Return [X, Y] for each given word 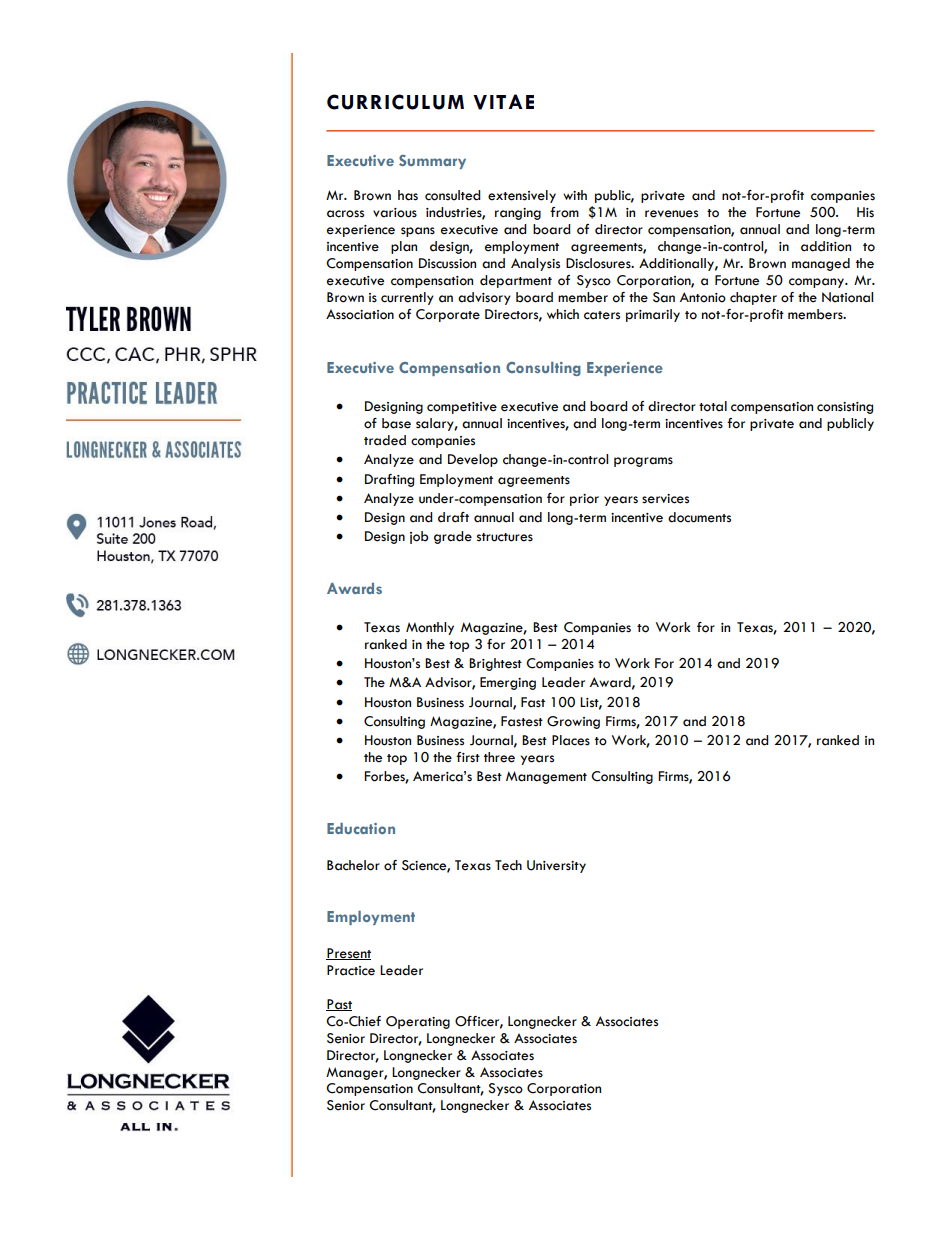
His [865, 212]
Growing [573, 722]
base [396, 423]
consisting [845, 408]
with [575, 195]
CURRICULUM [395, 102]
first [468, 757]
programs [643, 462]
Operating [418, 1022]
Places [571, 740]
